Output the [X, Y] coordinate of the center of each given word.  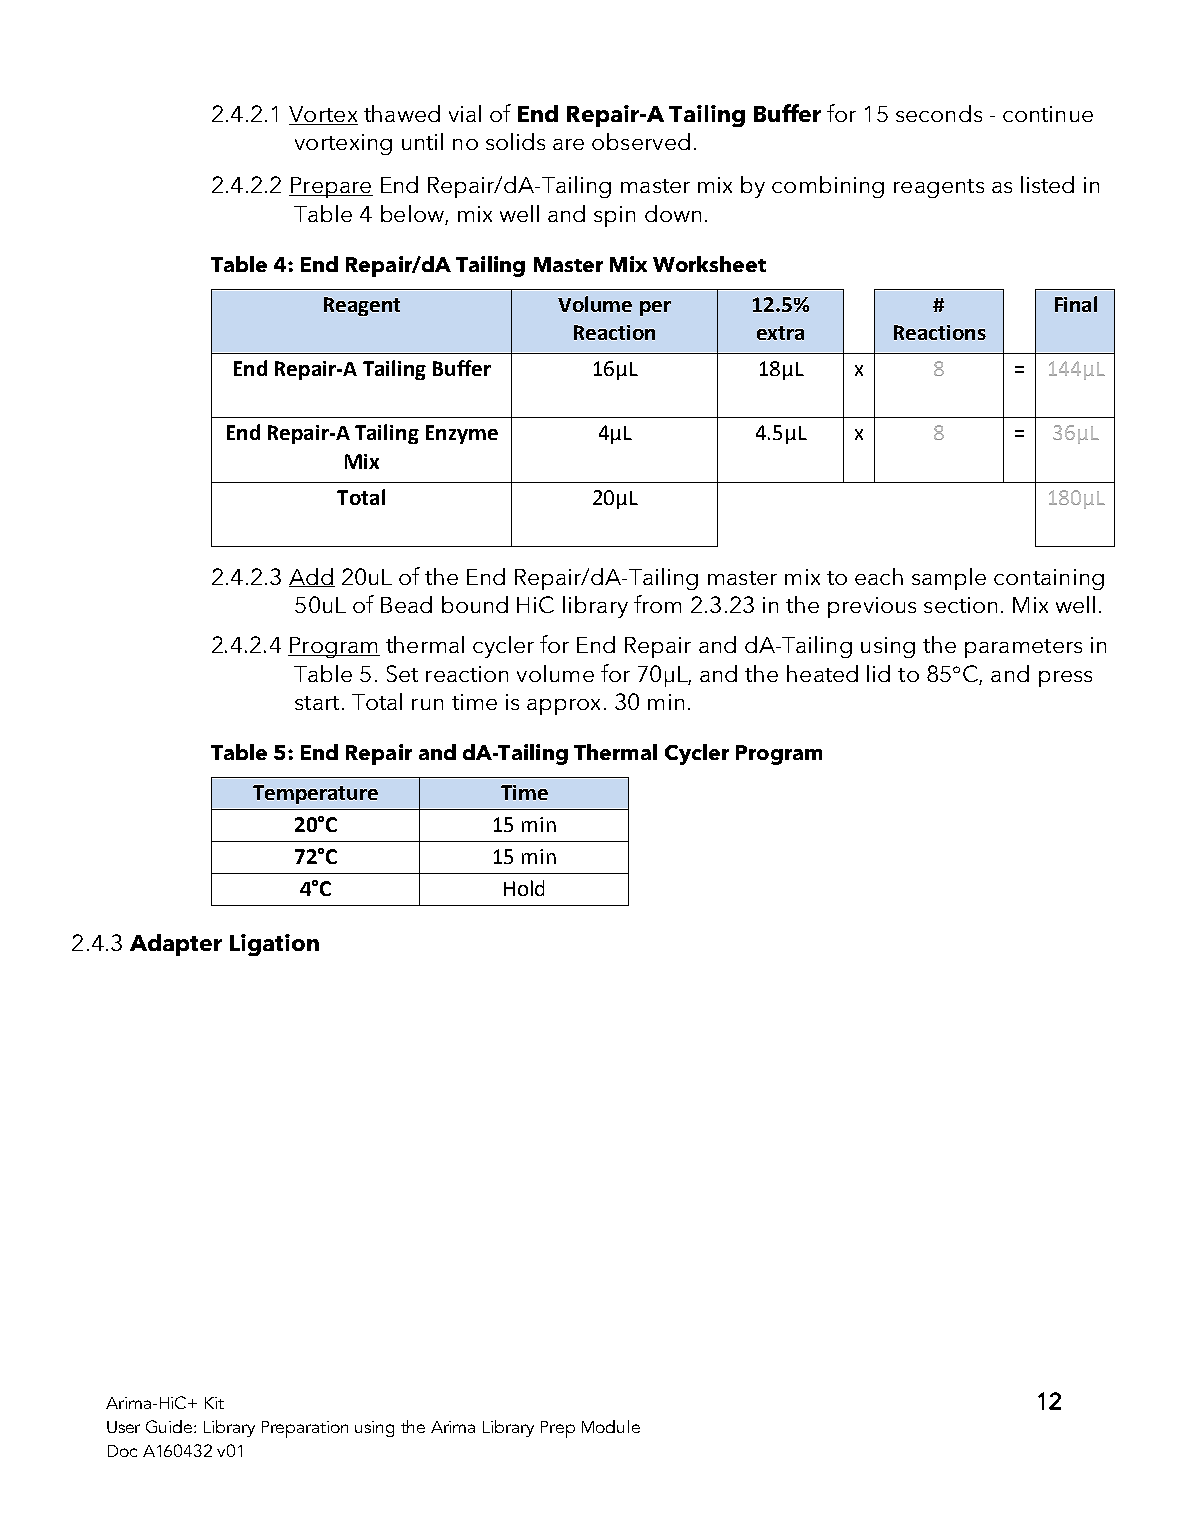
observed [641, 141]
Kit [214, 1403]
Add [312, 577]
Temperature [315, 794]
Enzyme [462, 434]
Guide [170, 1426]
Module [611, 1426]
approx [563, 707]
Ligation [274, 945]
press [1065, 679]
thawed [402, 113]
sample [949, 579]
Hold [524, 888]
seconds [939, 113]
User [123, 1427]
